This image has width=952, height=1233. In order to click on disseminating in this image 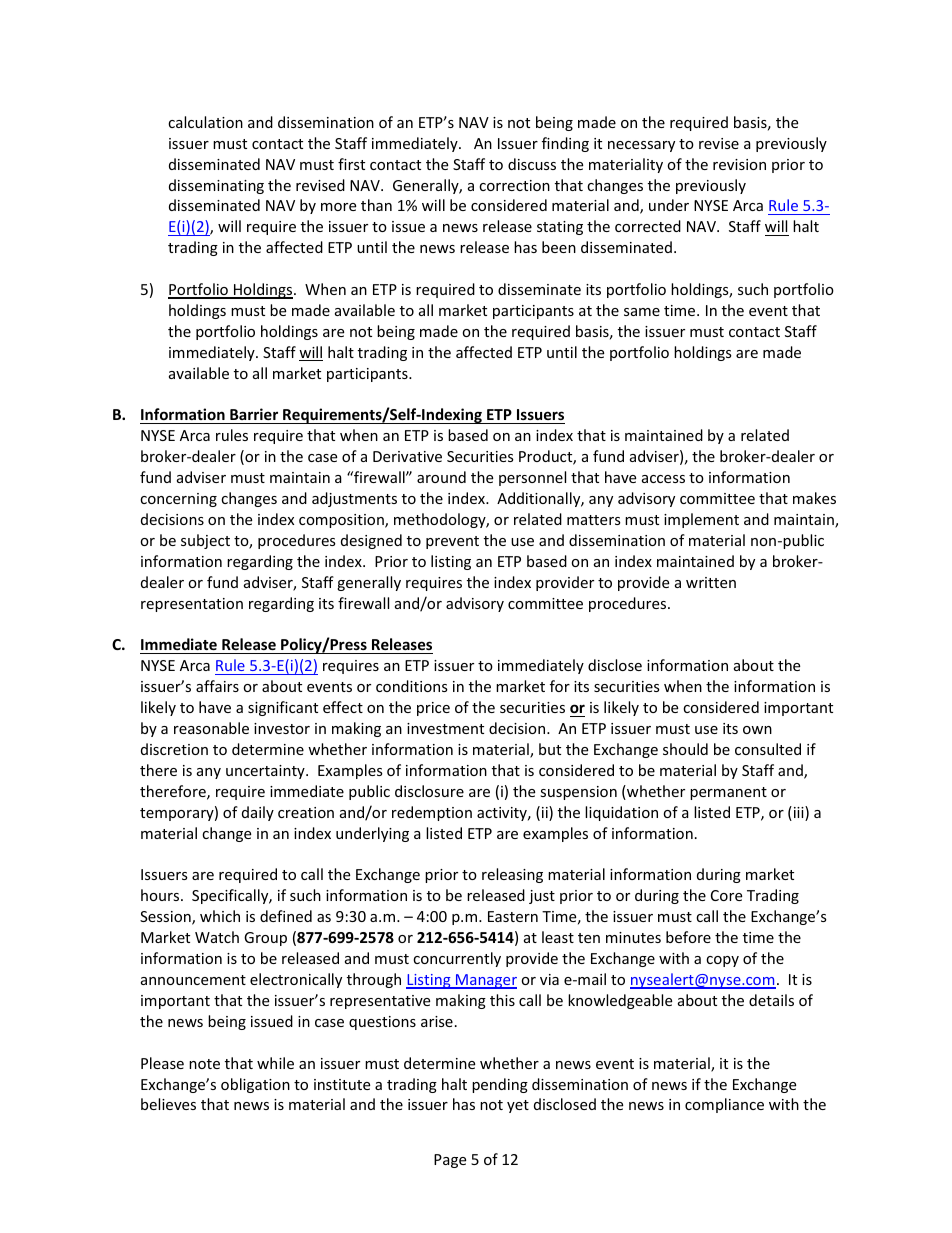, I will do `click(216, 186)`.
